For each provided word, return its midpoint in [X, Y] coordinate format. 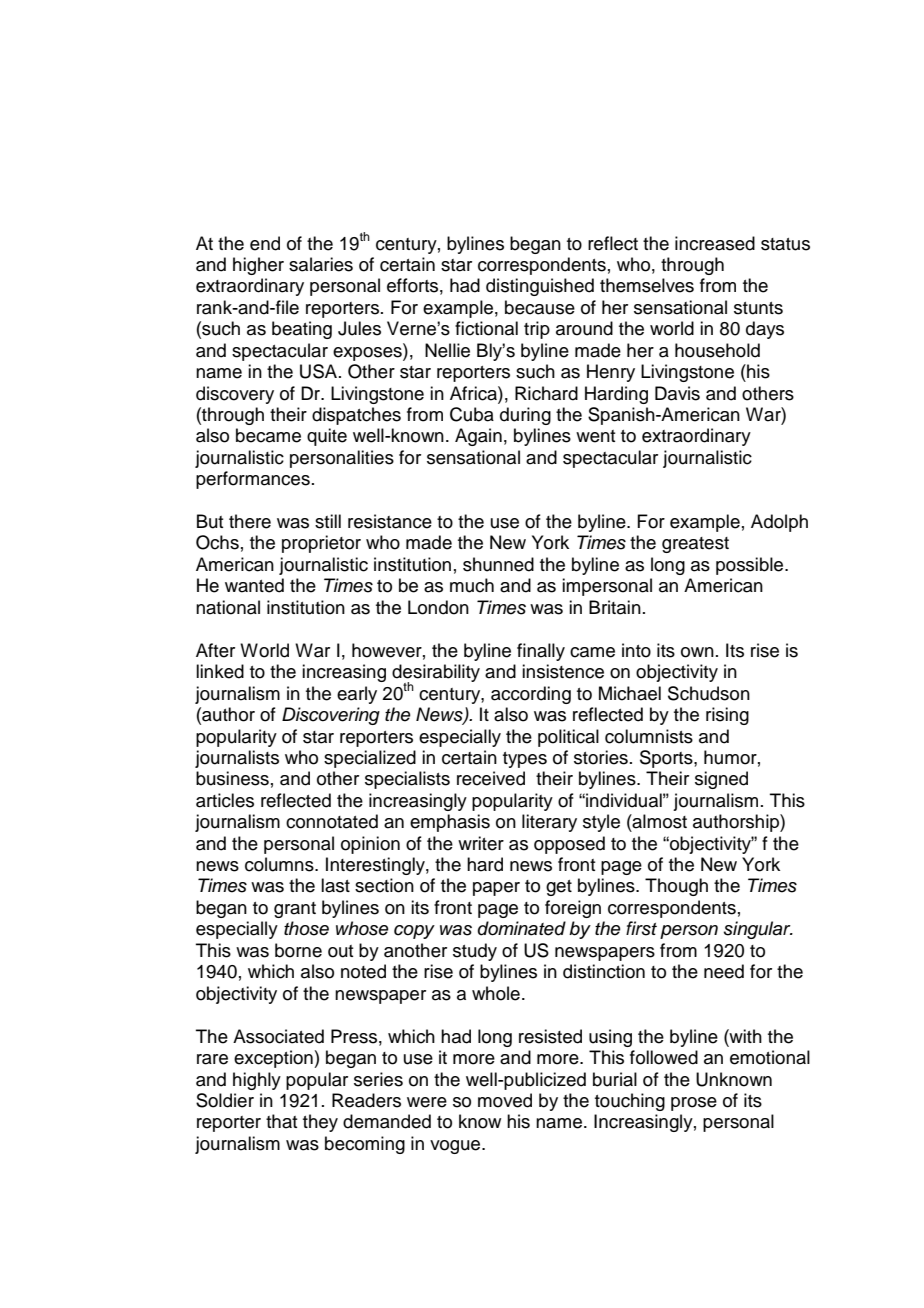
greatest [695, 545]
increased [715, 243]
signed [721, 780]
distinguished [540, 287]
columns [280, 864]
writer [481, 843]
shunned [498, 564]
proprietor [321, 544]
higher [258, 266]
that [282, 1121]
